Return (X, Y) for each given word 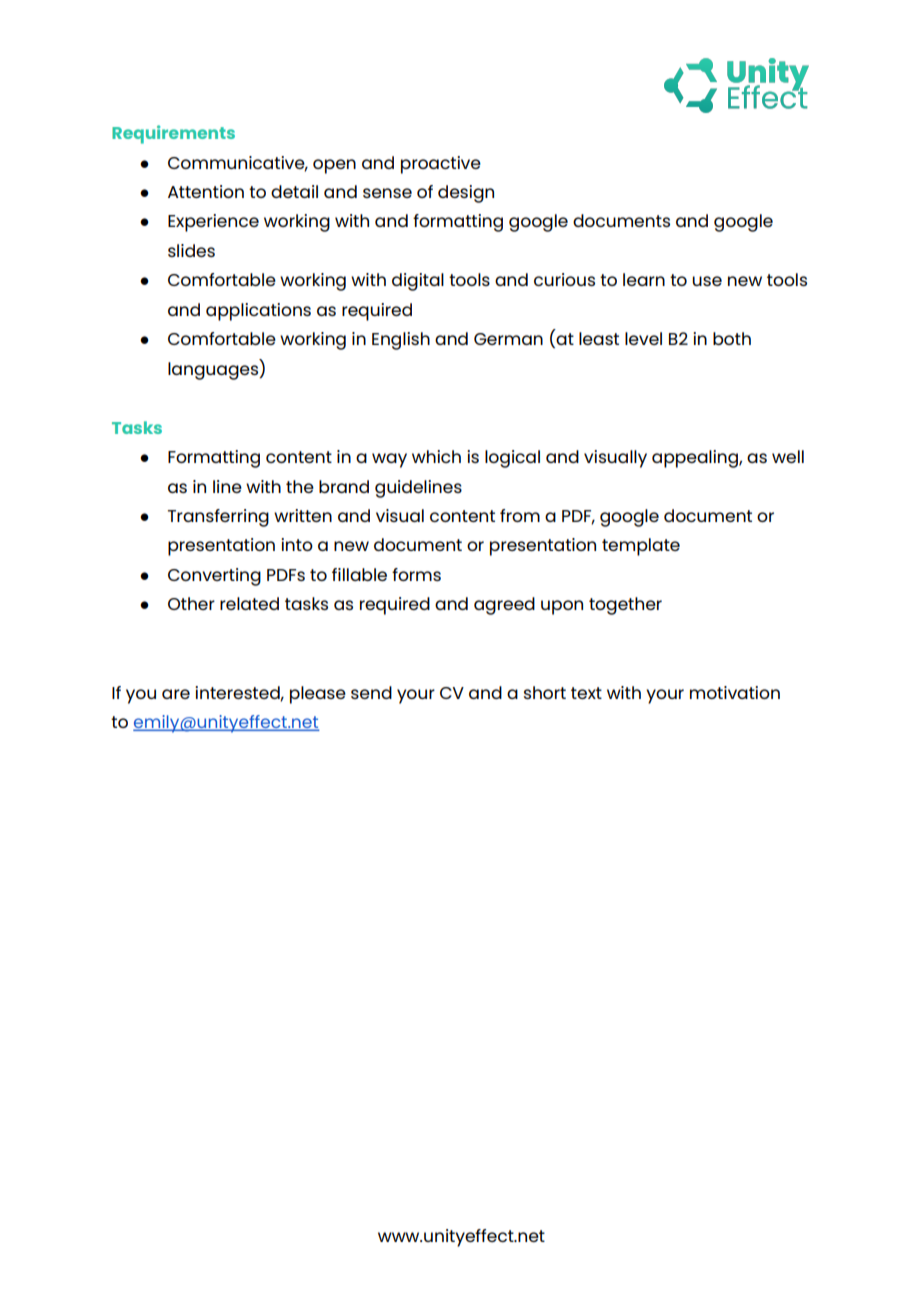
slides (191, 250)
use (707, 281)
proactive (441, 165)
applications (258, 312)
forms (416, 574)
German (508, 339)
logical (512, 459)
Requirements (173, 134)
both (732, 338)
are (176, 694)
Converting (214, 577)
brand (344, 486)
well (788, 456)
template (641, 547)
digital (418, 282)
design (466, 194)
